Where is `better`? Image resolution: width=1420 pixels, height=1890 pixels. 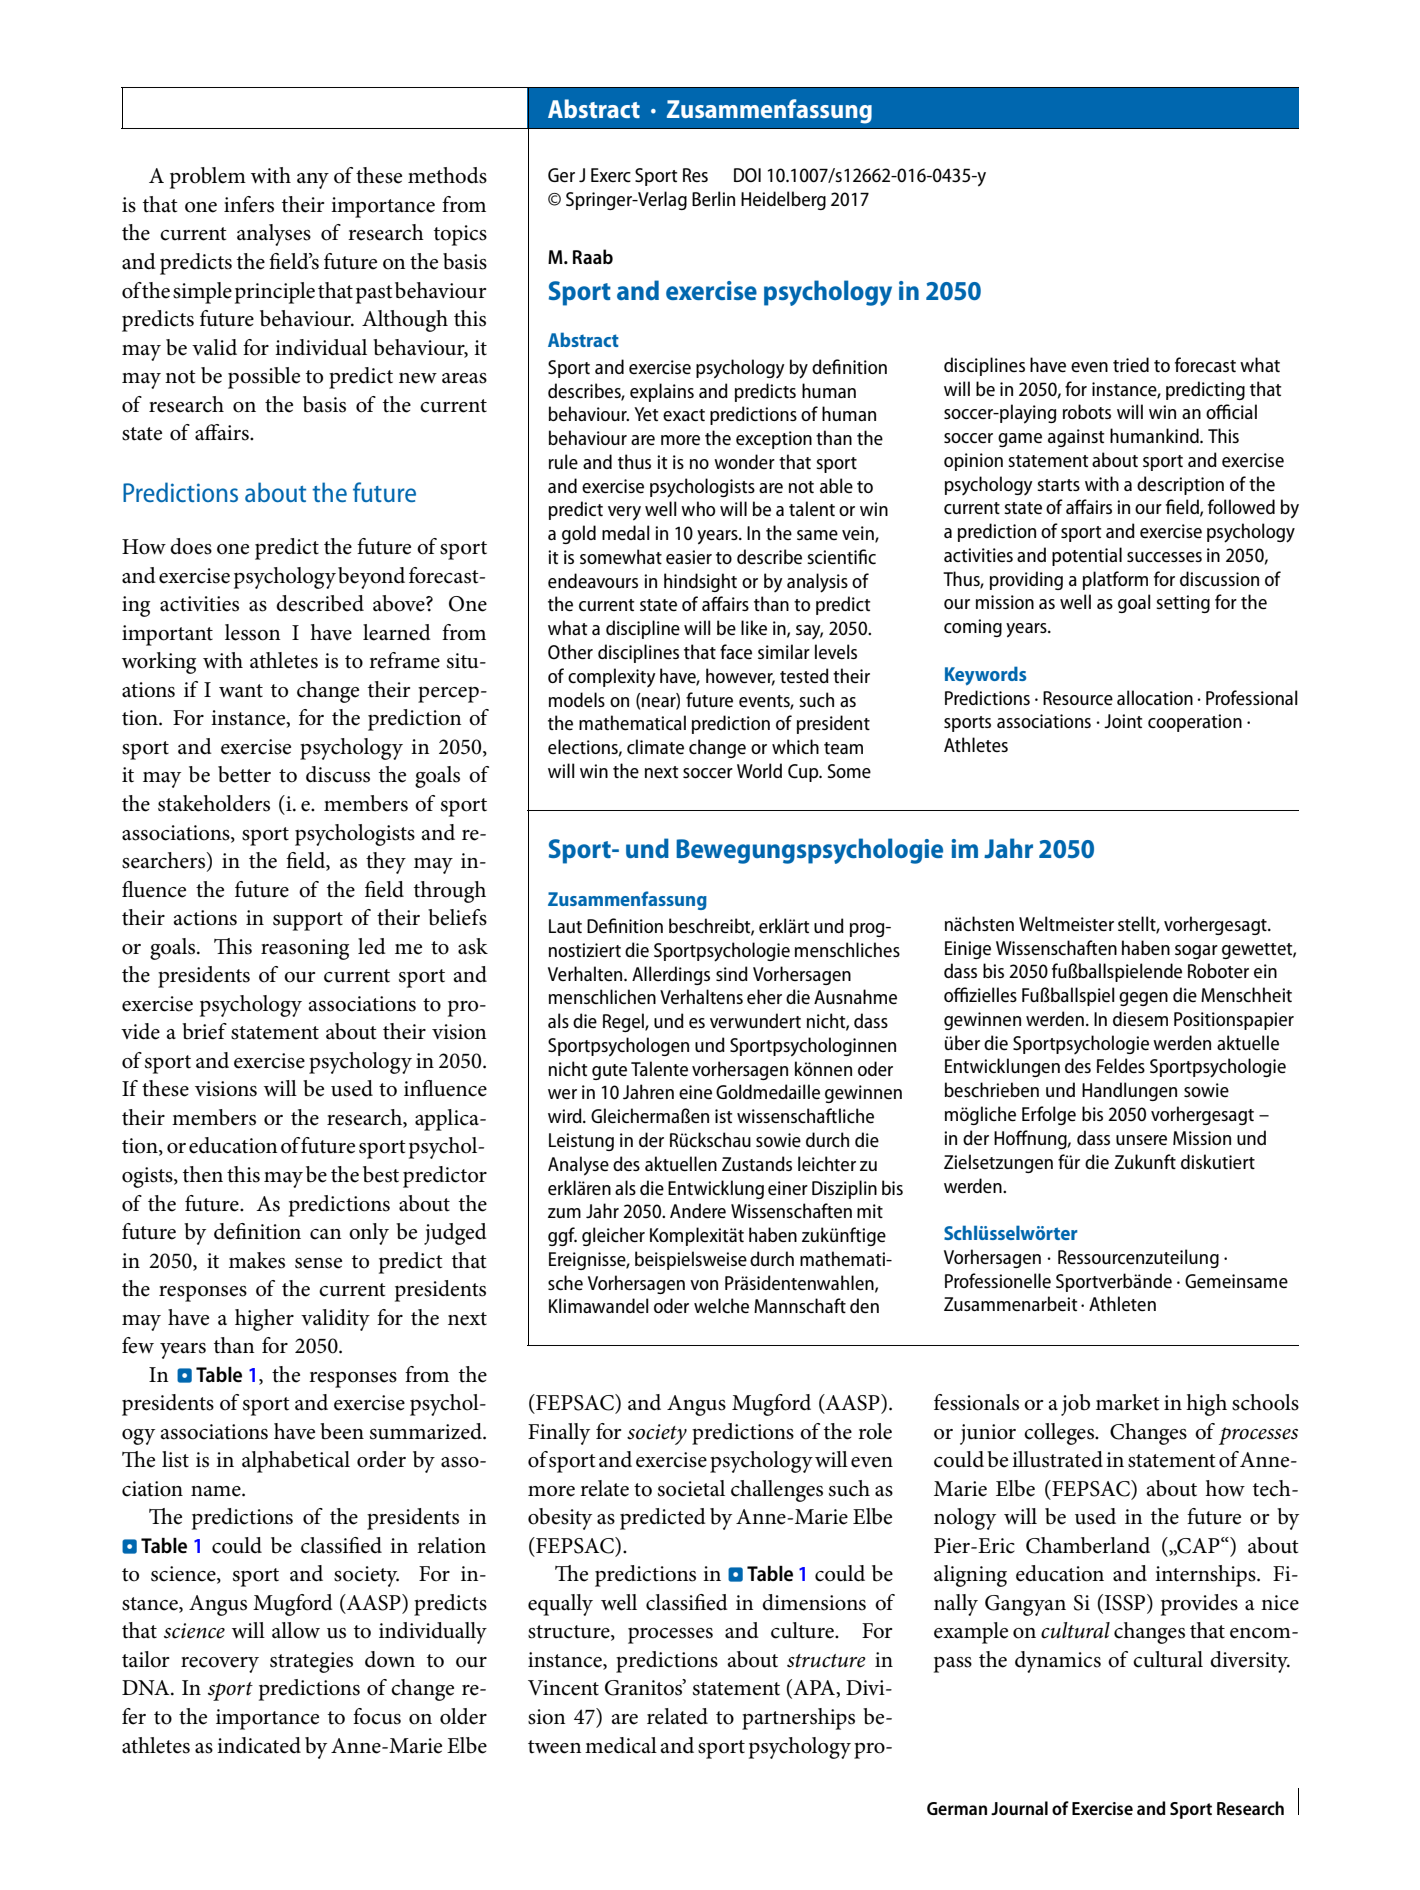 better is located at coordinates (244, 774).
